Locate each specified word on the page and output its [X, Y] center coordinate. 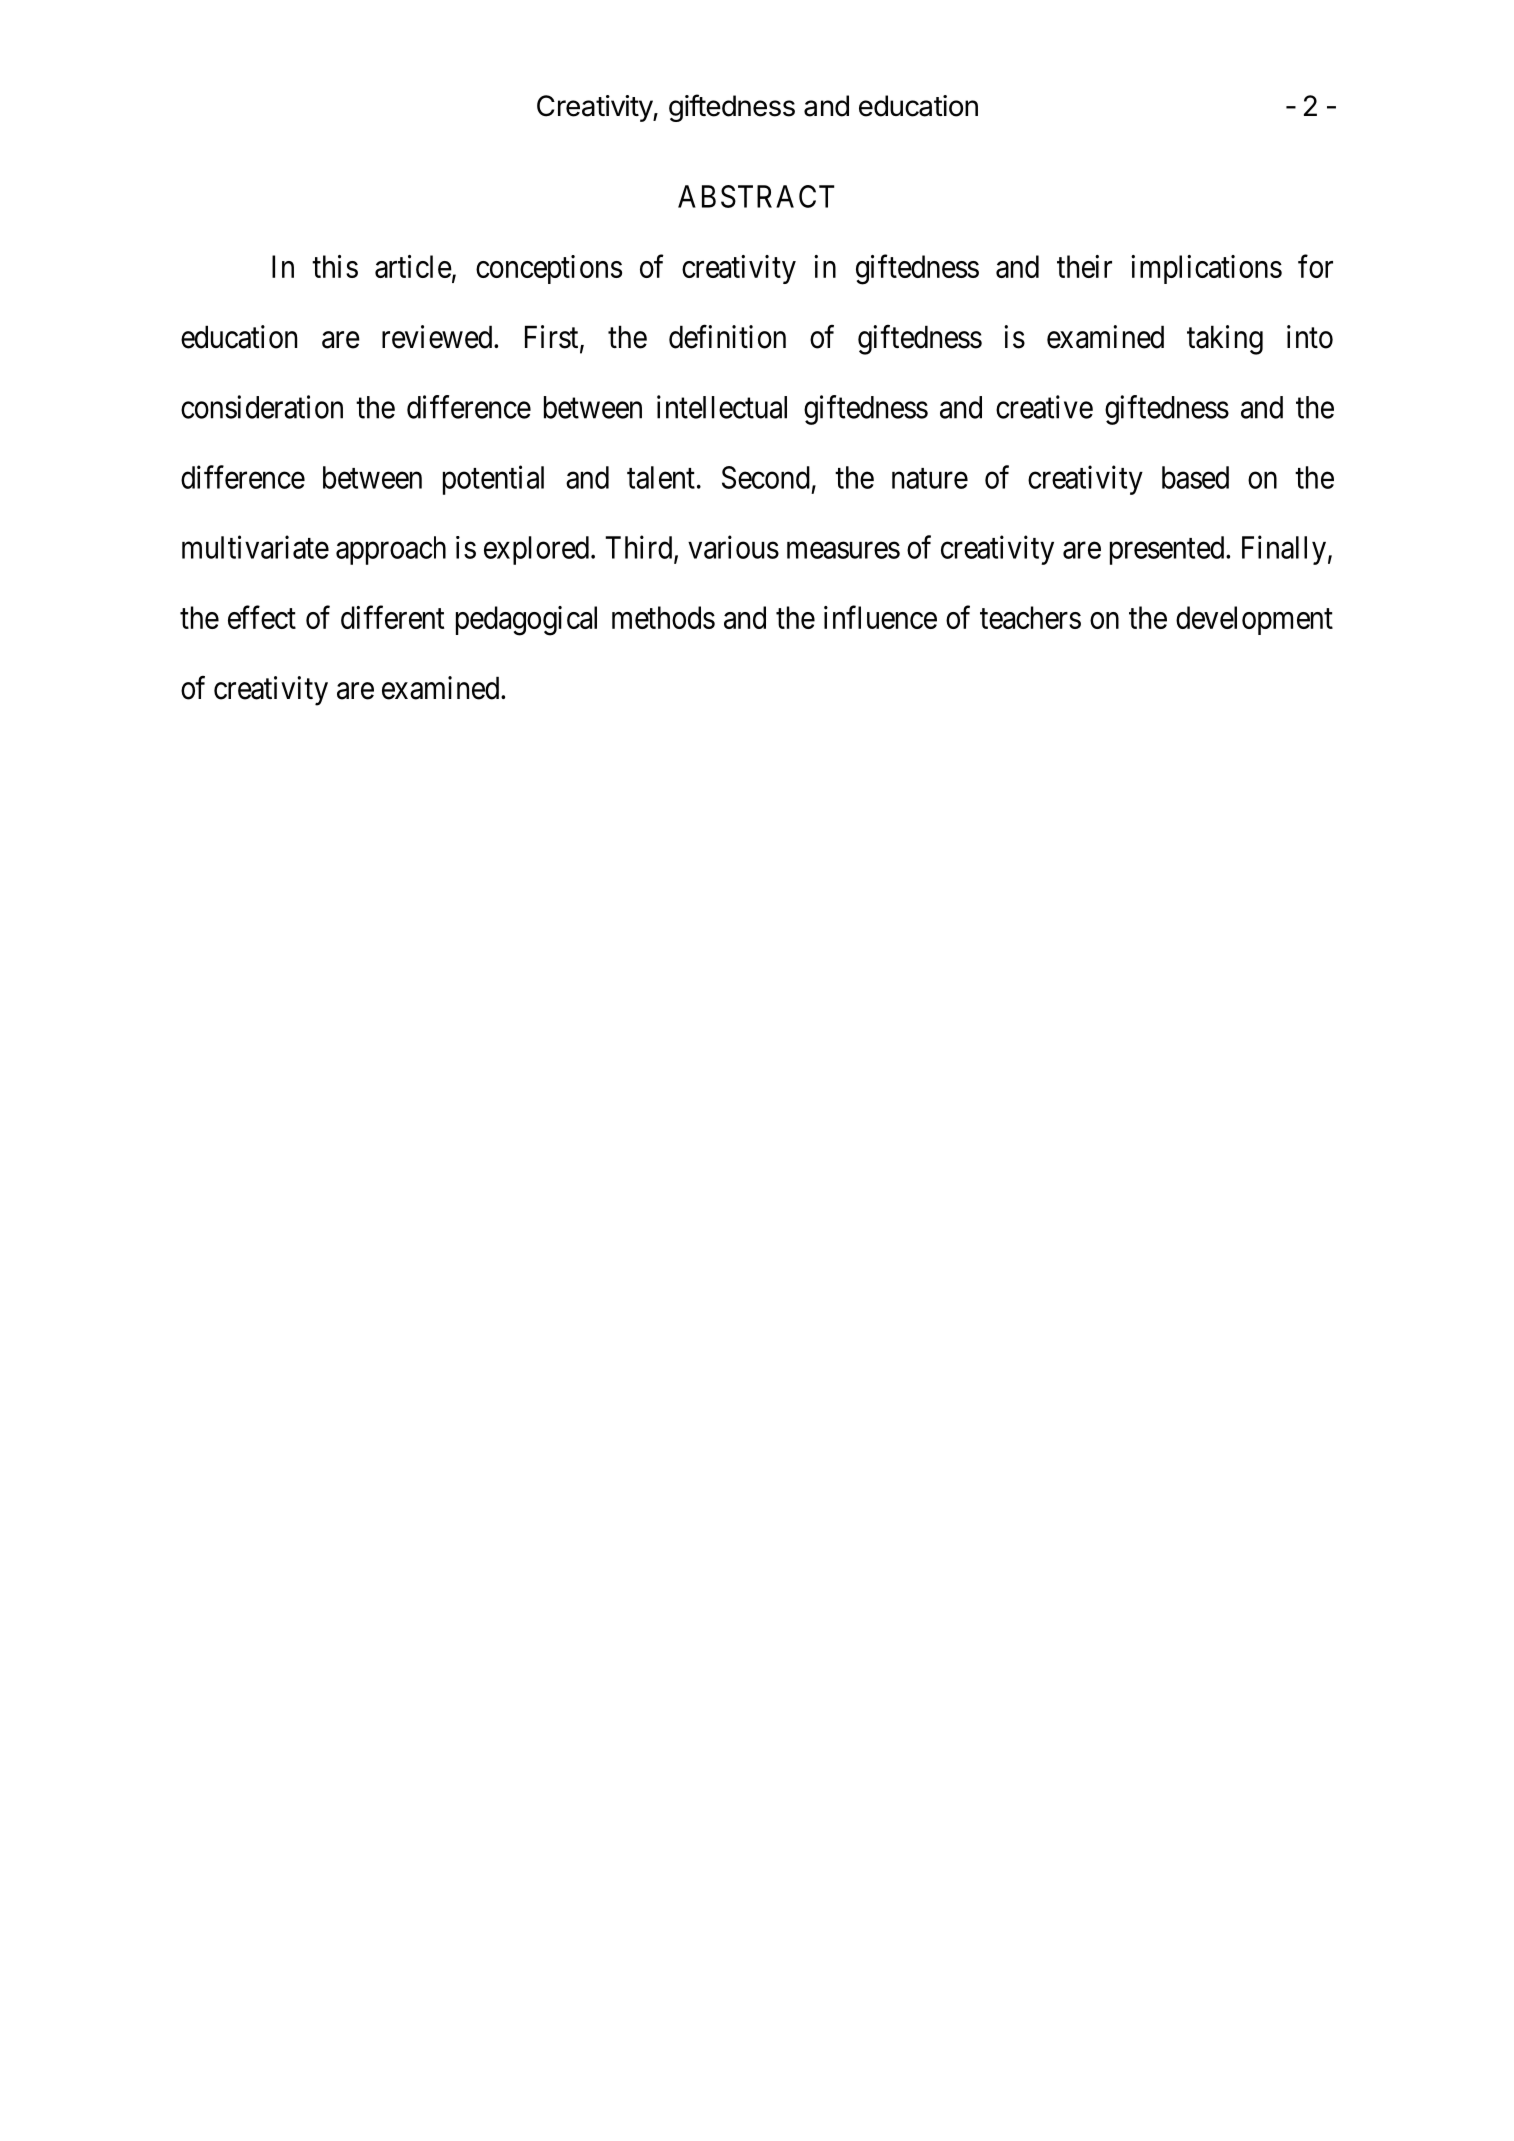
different [392, 617]
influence [880, 617]
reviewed [438, 337]
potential [493, 480]
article [413, 266]
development [1254, 620]
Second [766, 477]
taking [1225, 340]
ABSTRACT [756, 196]
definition [727, 337]
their [1084, 266]
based [1195, 477]
